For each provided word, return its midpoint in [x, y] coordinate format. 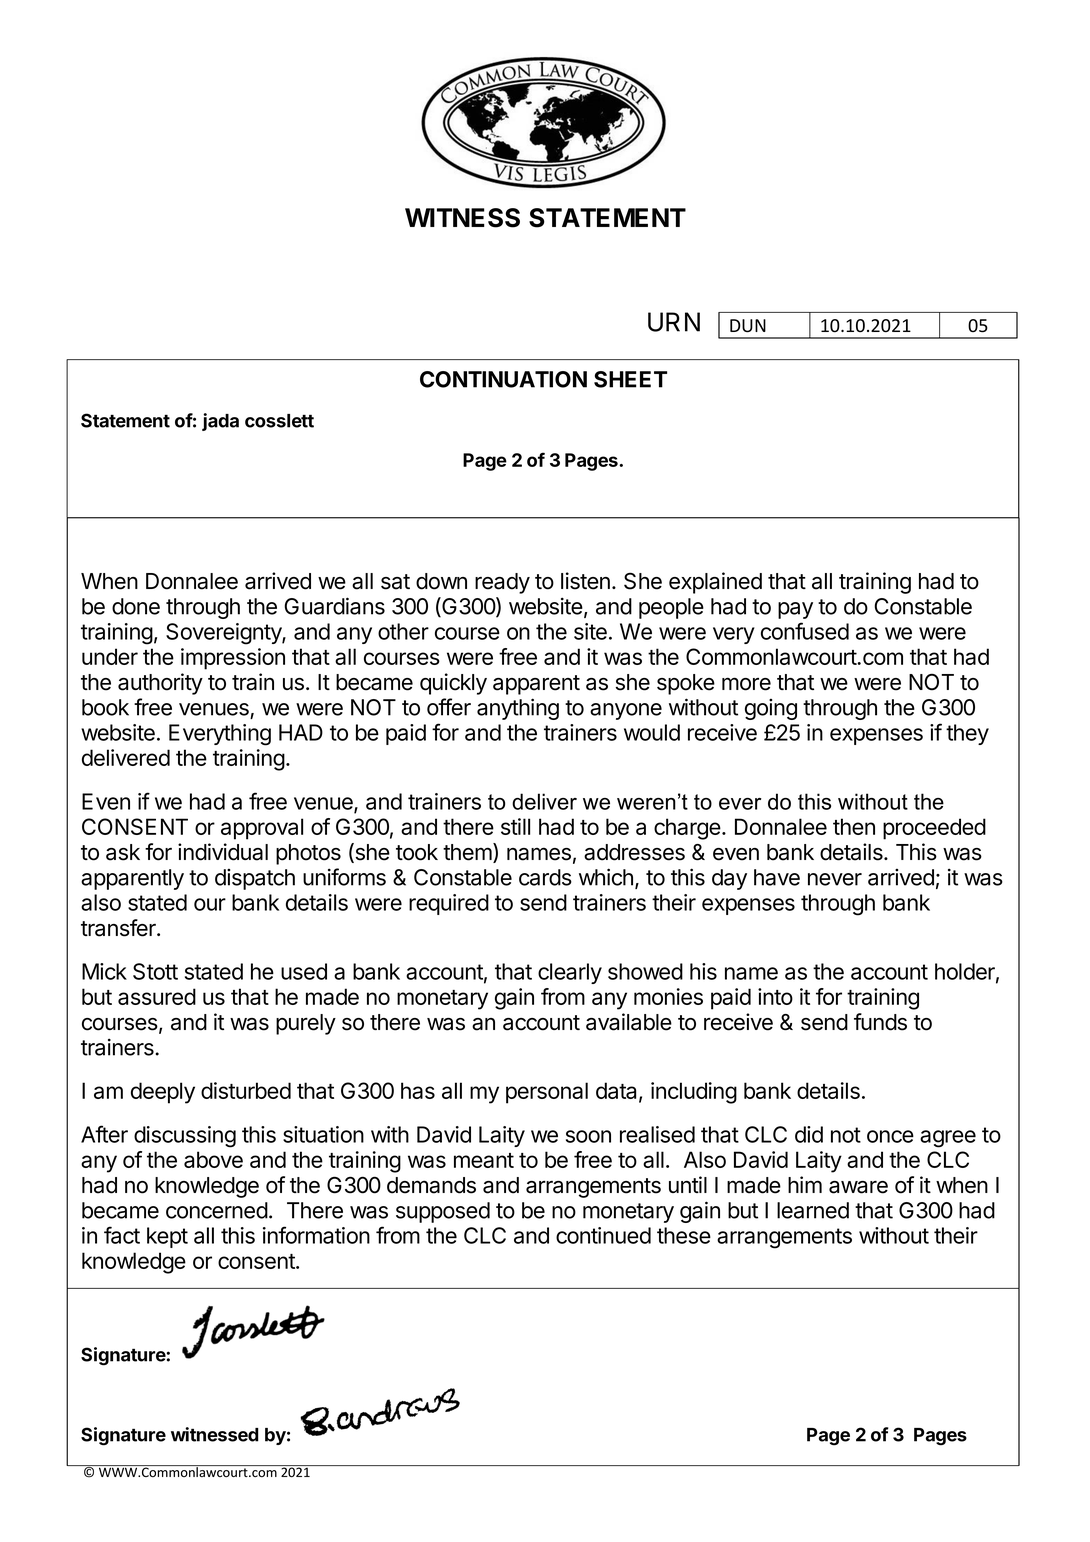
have [777, 877]
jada [220, 422]
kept [167, 1237]
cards [545, 877]
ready [502, 583]
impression [233, 659]
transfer [119, 928]
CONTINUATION [503, 379]
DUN [748, 326]
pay [795, 610]
